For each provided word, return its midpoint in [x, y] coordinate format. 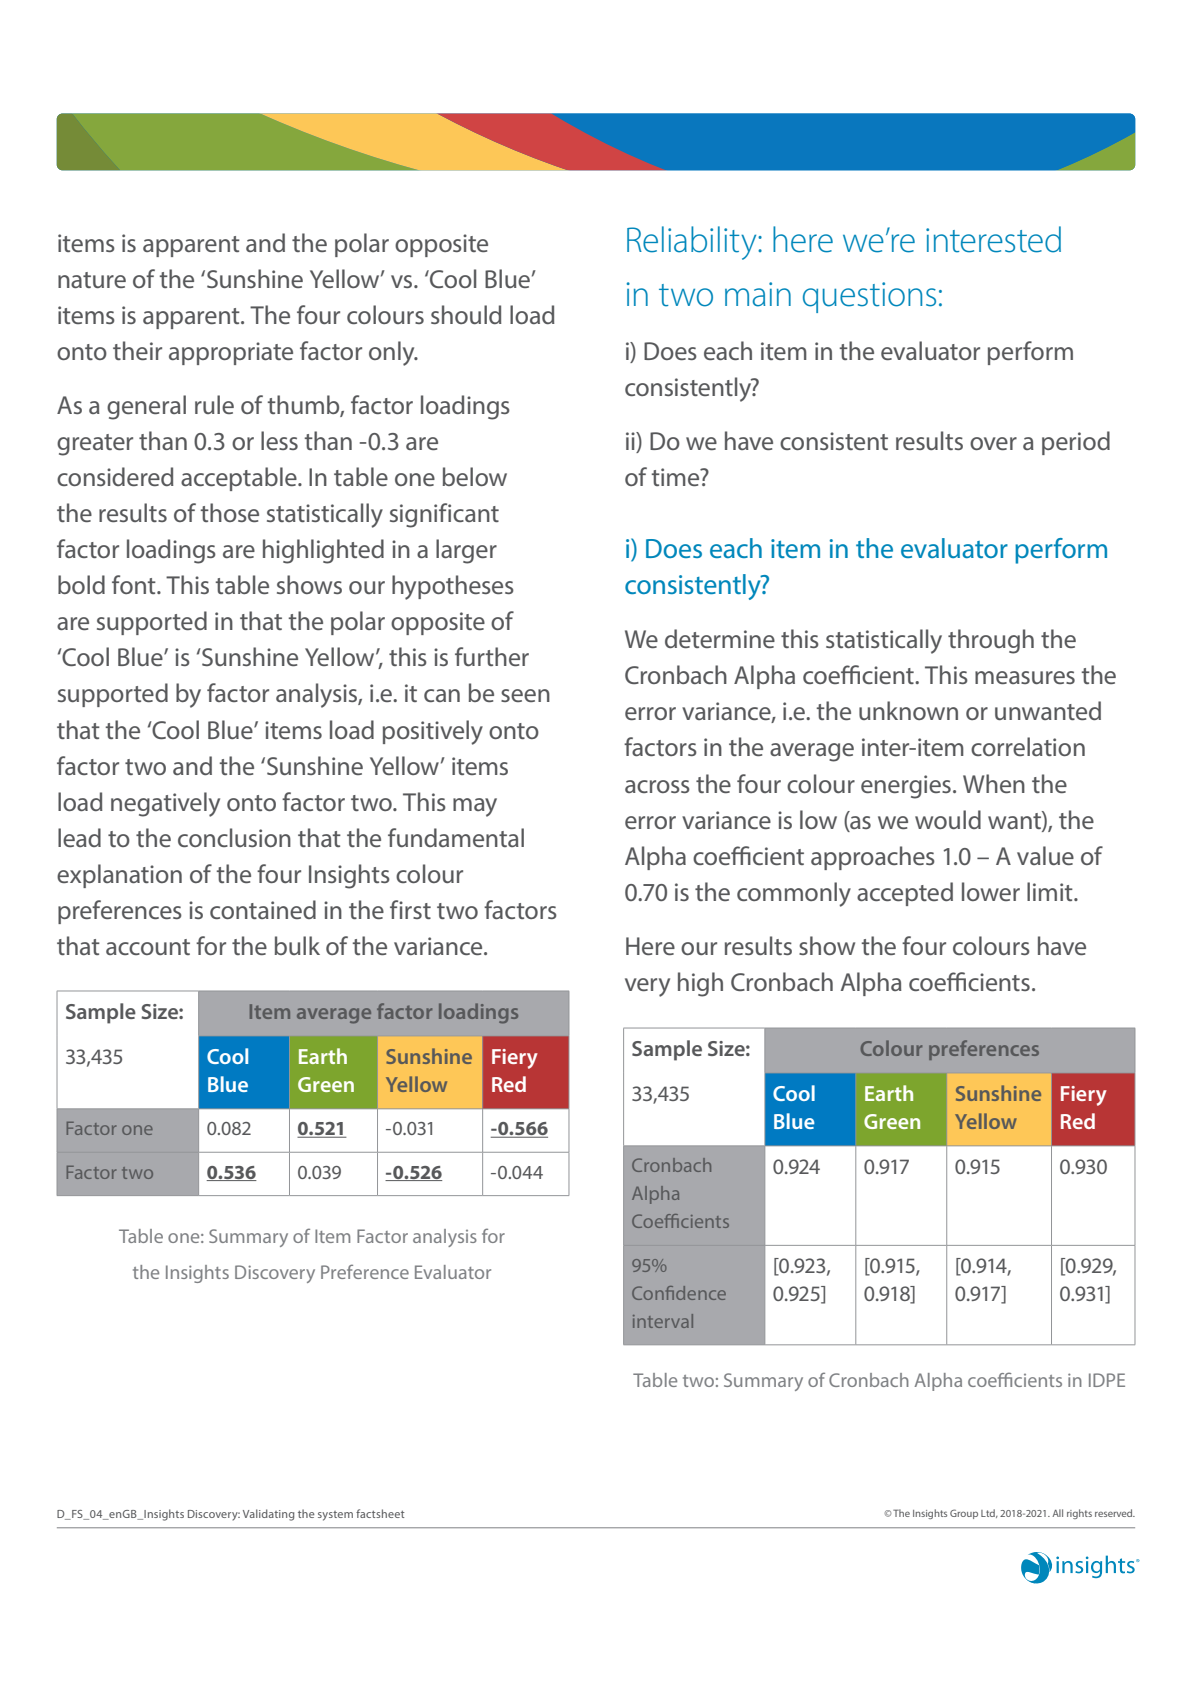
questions [869, 297]
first [410, 909]
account [148, 947]
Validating [268, 1515]
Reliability [693, 243]
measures [1025, 677]
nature [92, 280]
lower [991, 891]
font [135, 584]
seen [525, 695]
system [335, 1516]
